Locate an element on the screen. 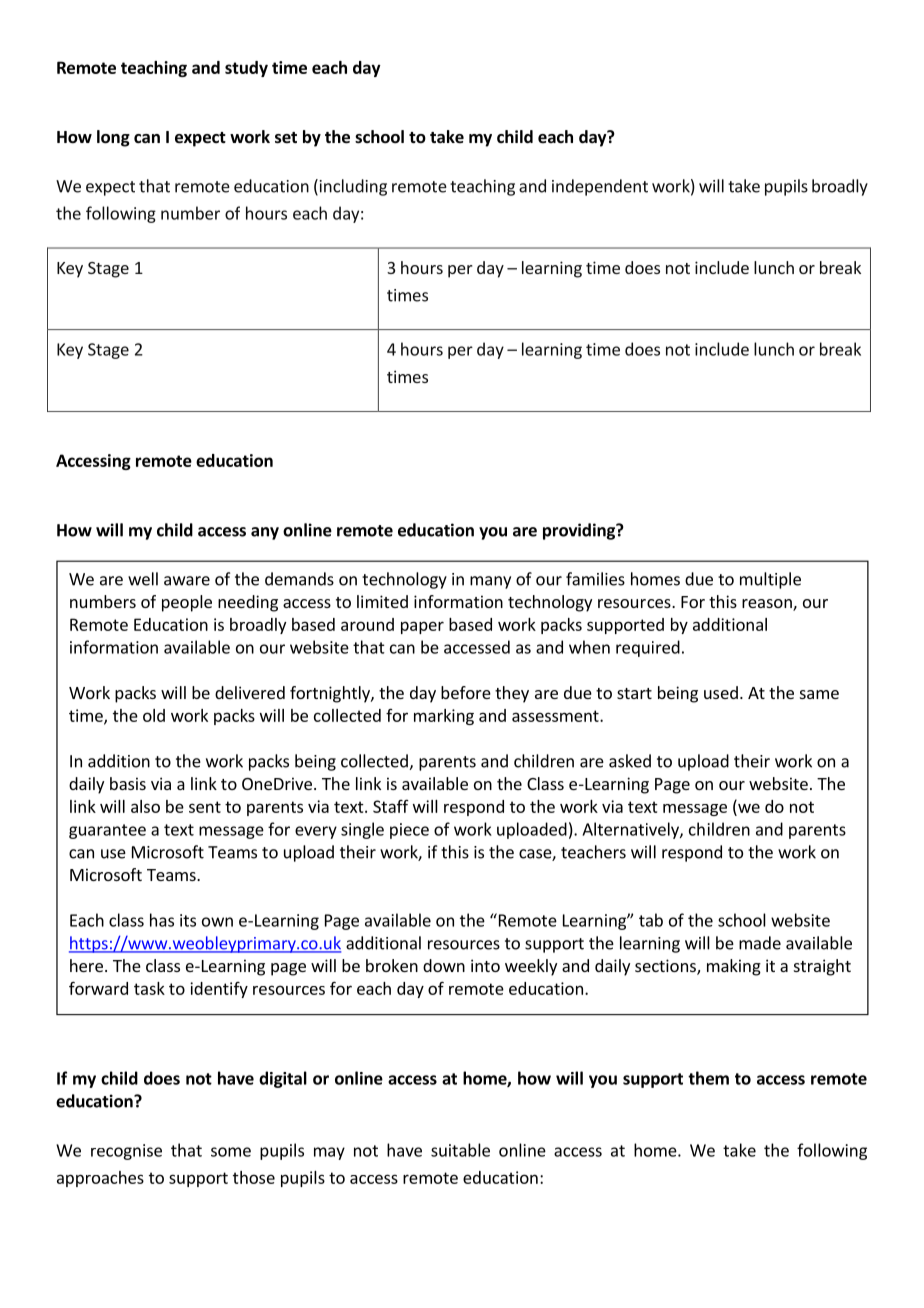 This screenshot has width=924, height=1308. down is located at coordinates (444, 965).
